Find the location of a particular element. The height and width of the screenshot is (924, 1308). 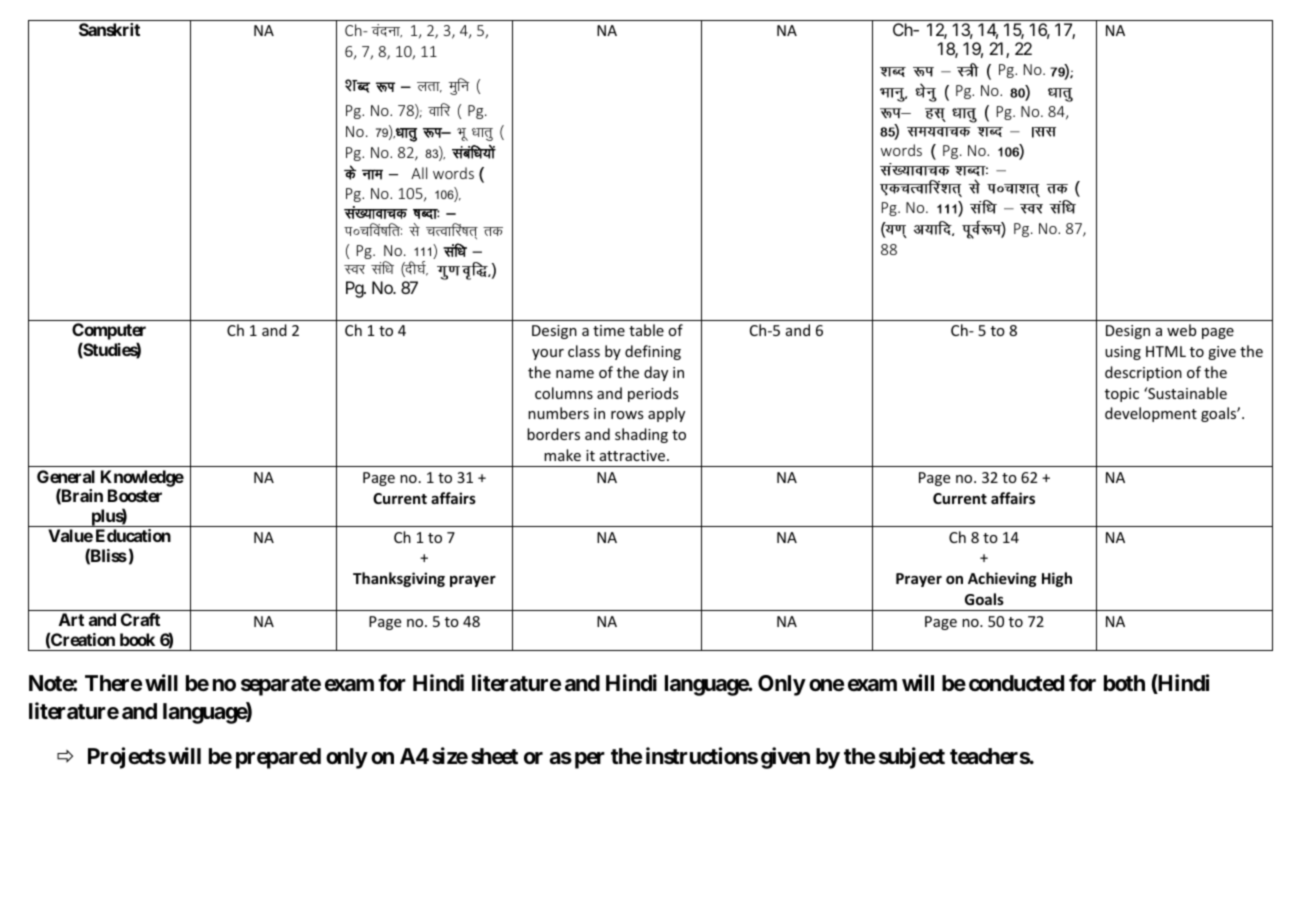

High is located at coordinates (1057, 579).
